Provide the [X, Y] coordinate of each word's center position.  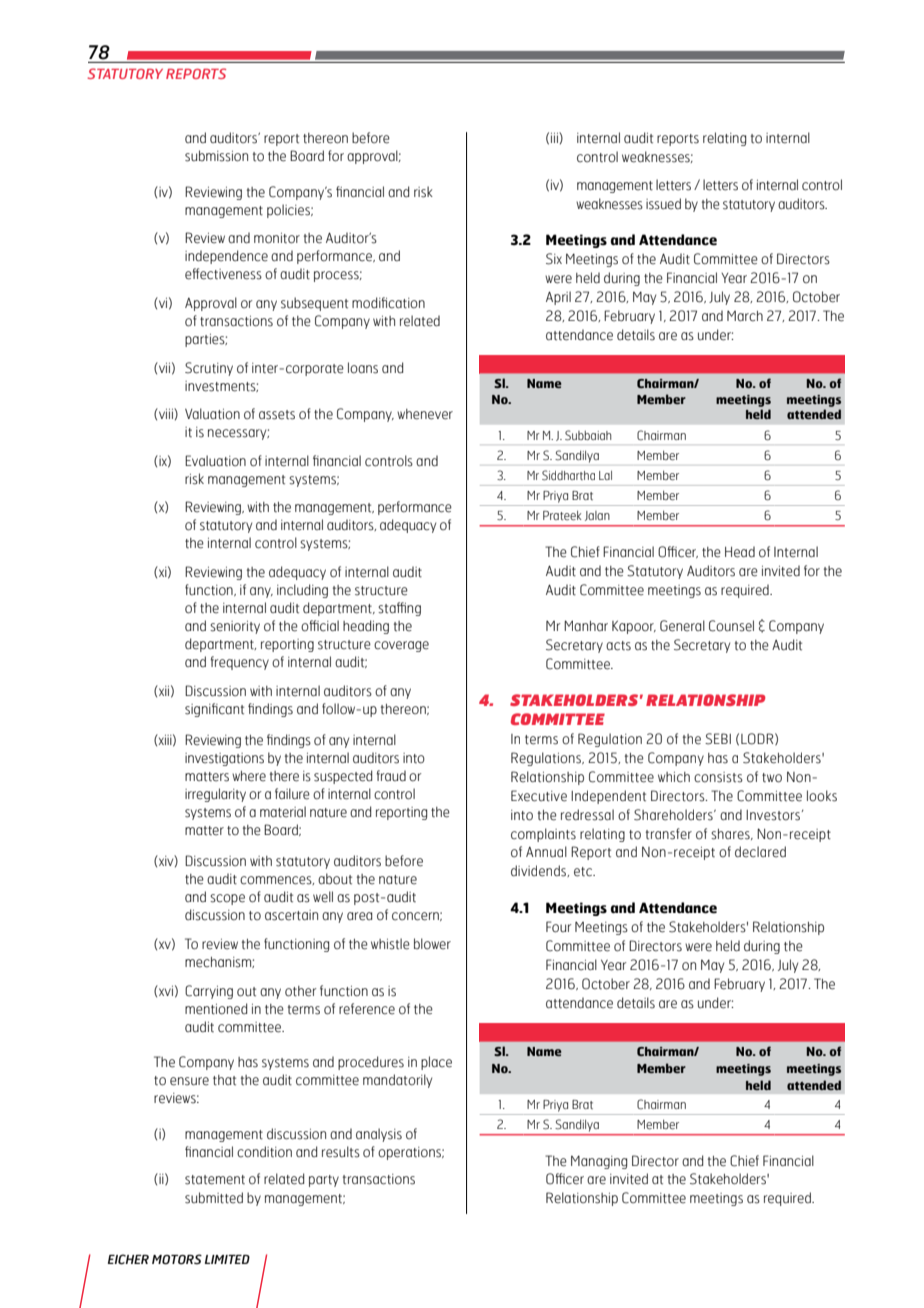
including [302, 591]
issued [663, 204]
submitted [214, 1198]
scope [227, 899]
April [558, 298]
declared [760, 852]
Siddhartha [568, 475]
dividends [540, 871]
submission [216, 156]
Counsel [731, 626]
